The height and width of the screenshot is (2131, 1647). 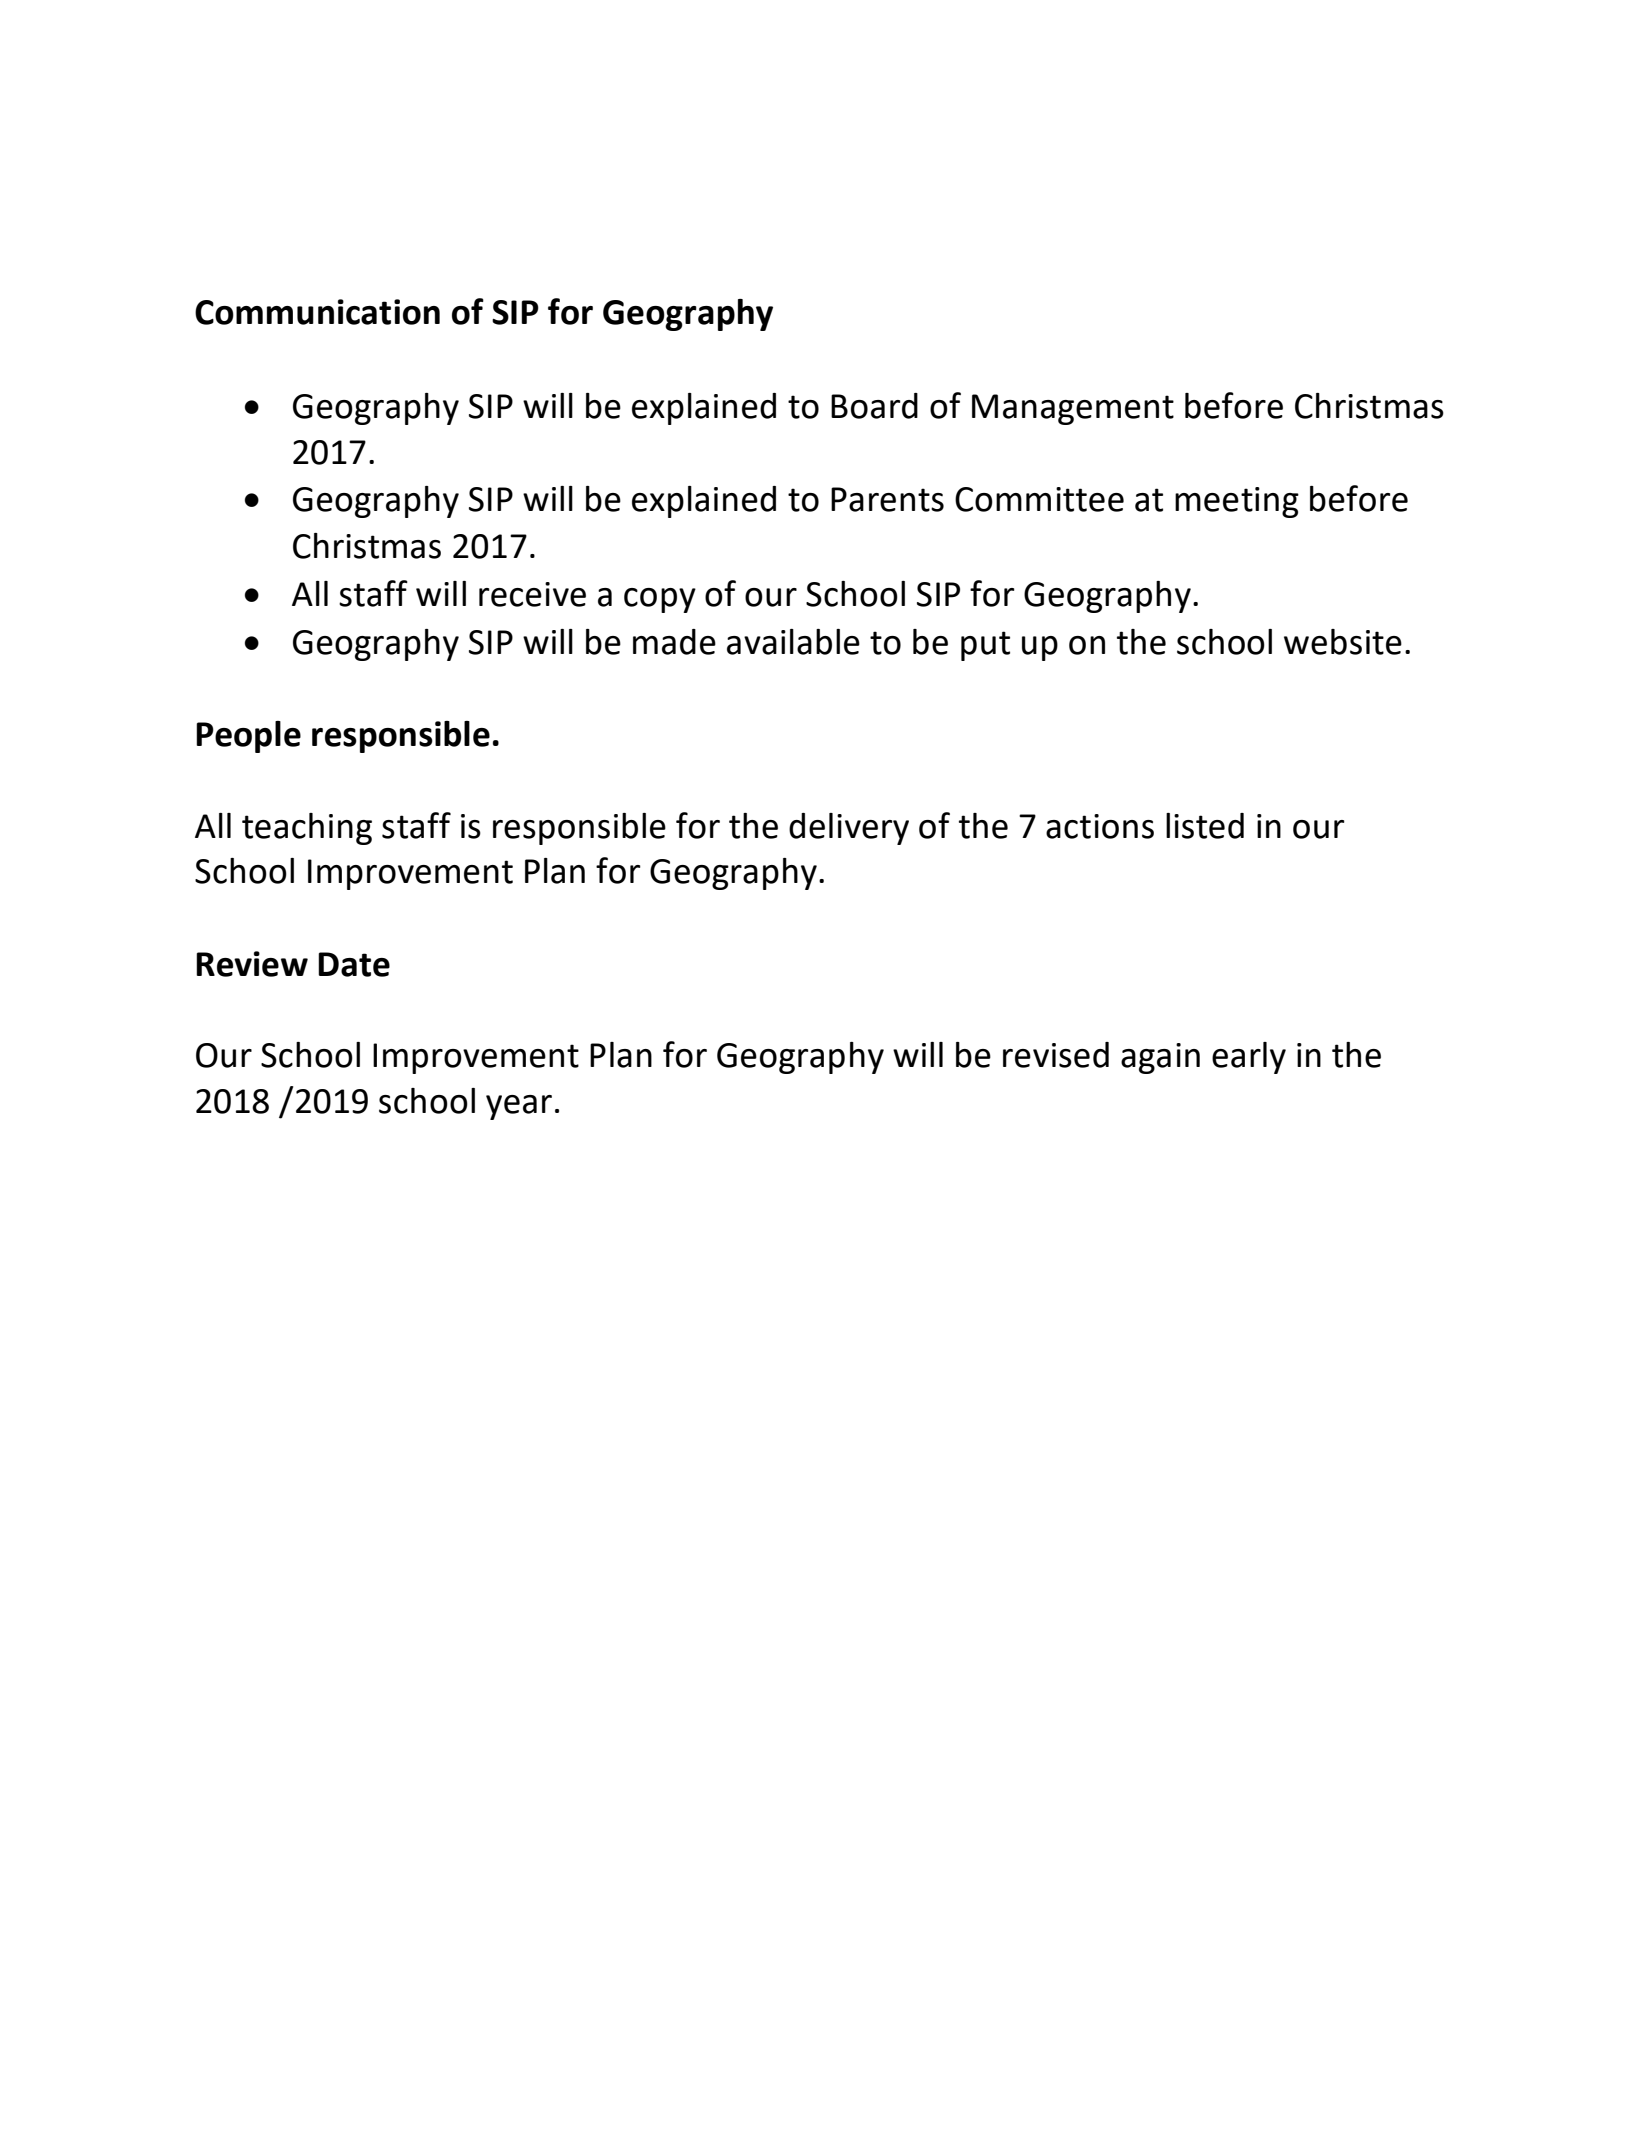 I want to click on listed, so click(x=1205, y=826).
